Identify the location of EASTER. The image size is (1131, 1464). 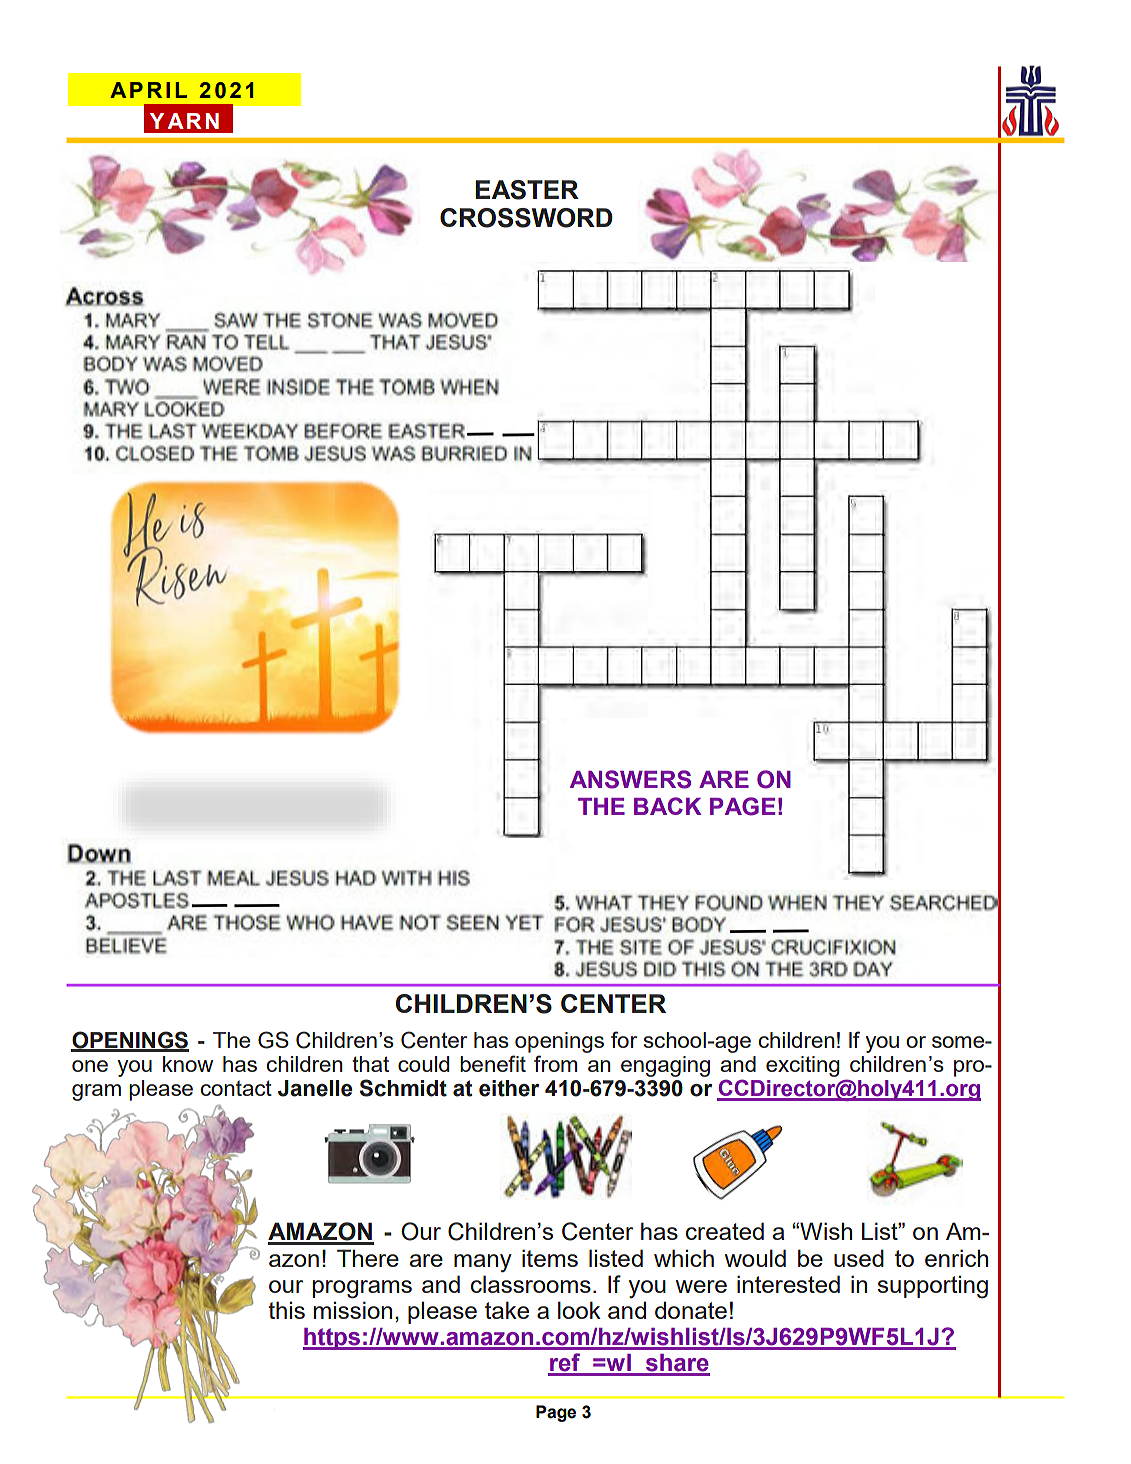
(527, 190).
